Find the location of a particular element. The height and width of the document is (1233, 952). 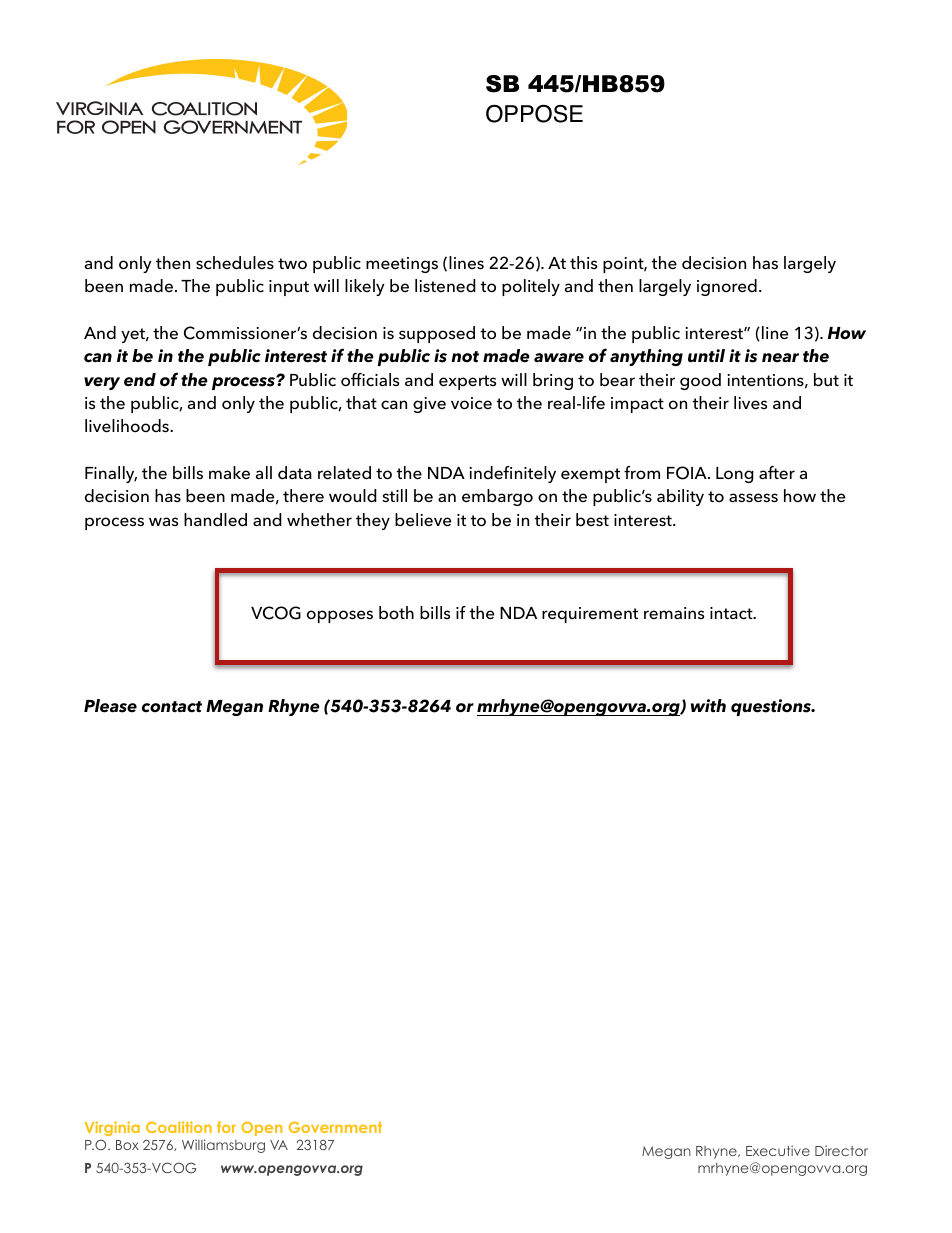

questions is located at coordinates (772, 707).
